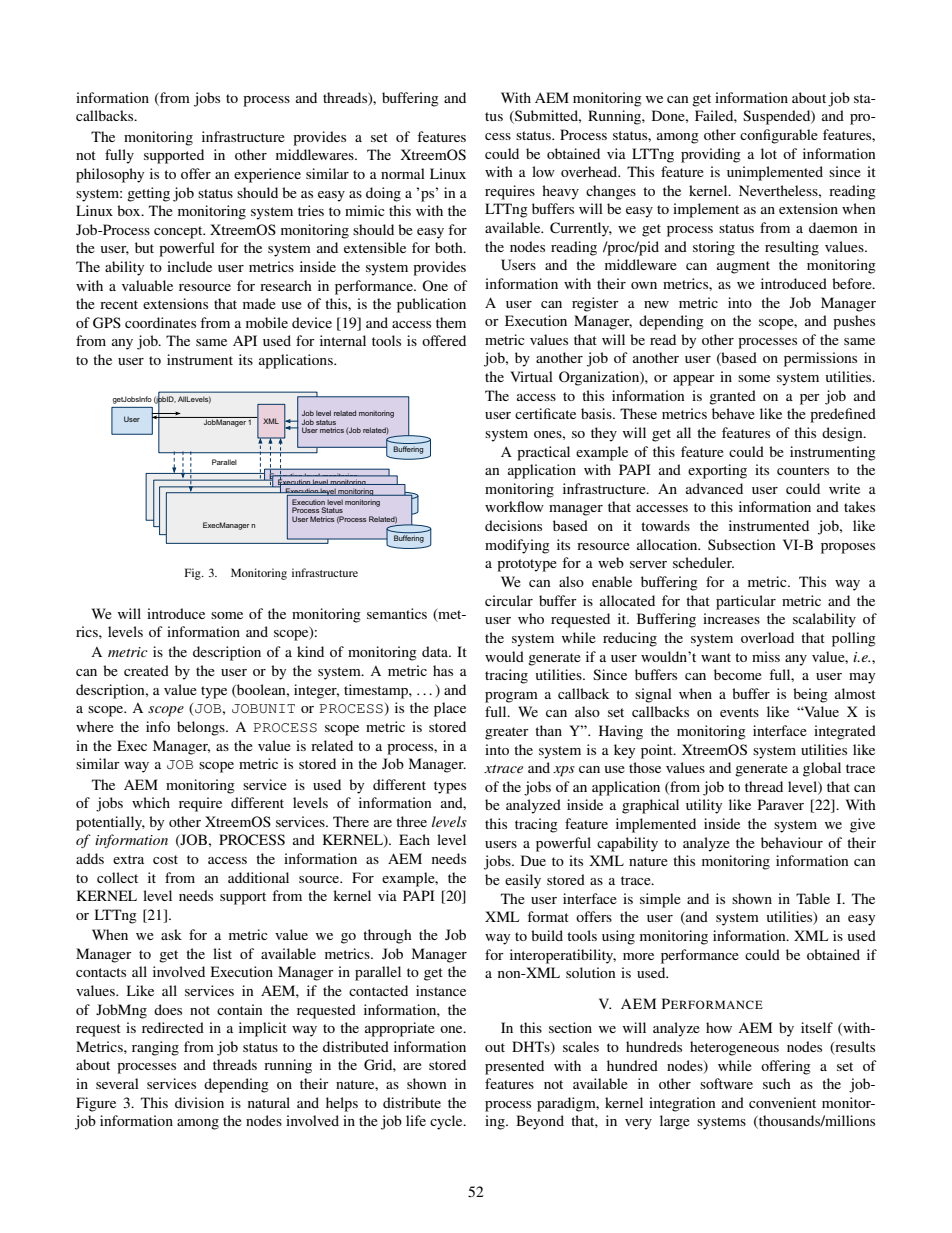  Describe the element at coordinates (199, 1102) in the screenshot. I see `division` at that location.
